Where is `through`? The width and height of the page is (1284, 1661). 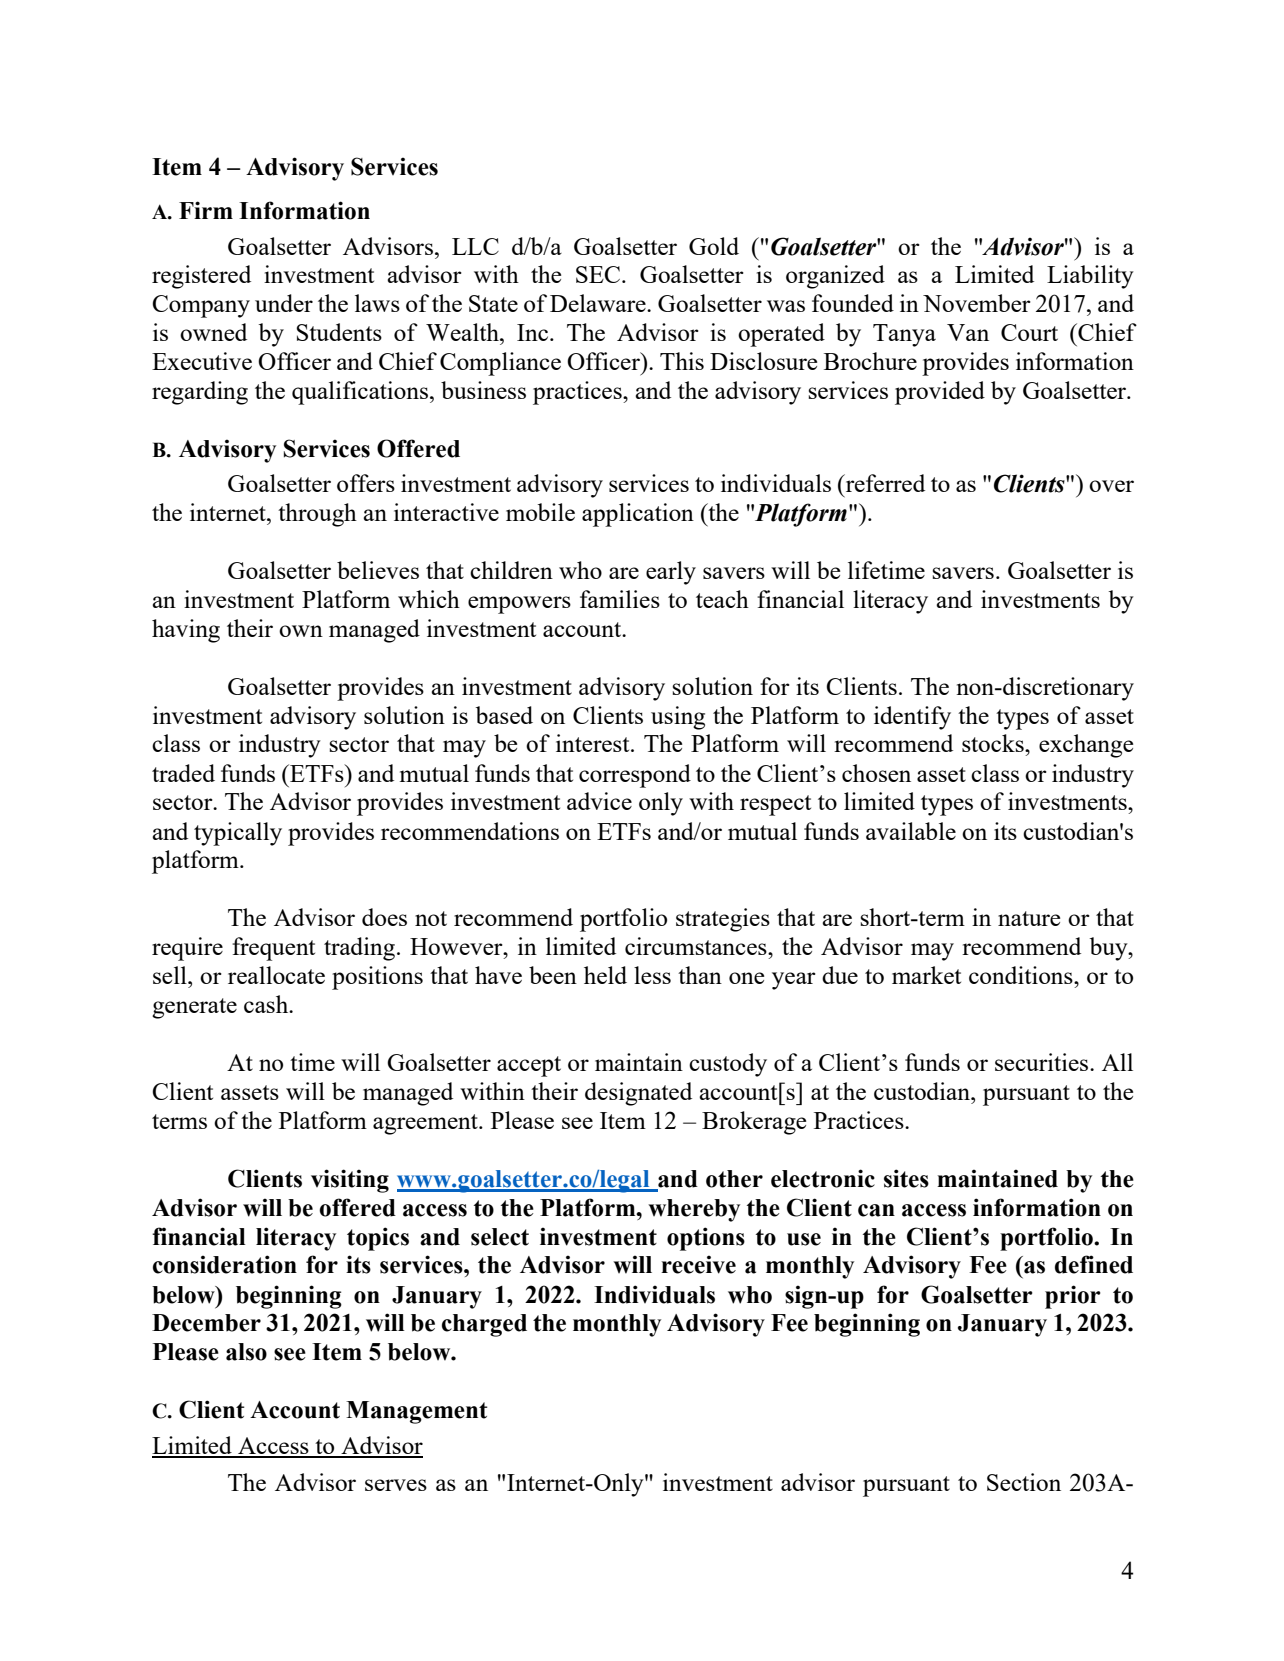
through is located at coordinates (317, 515).
